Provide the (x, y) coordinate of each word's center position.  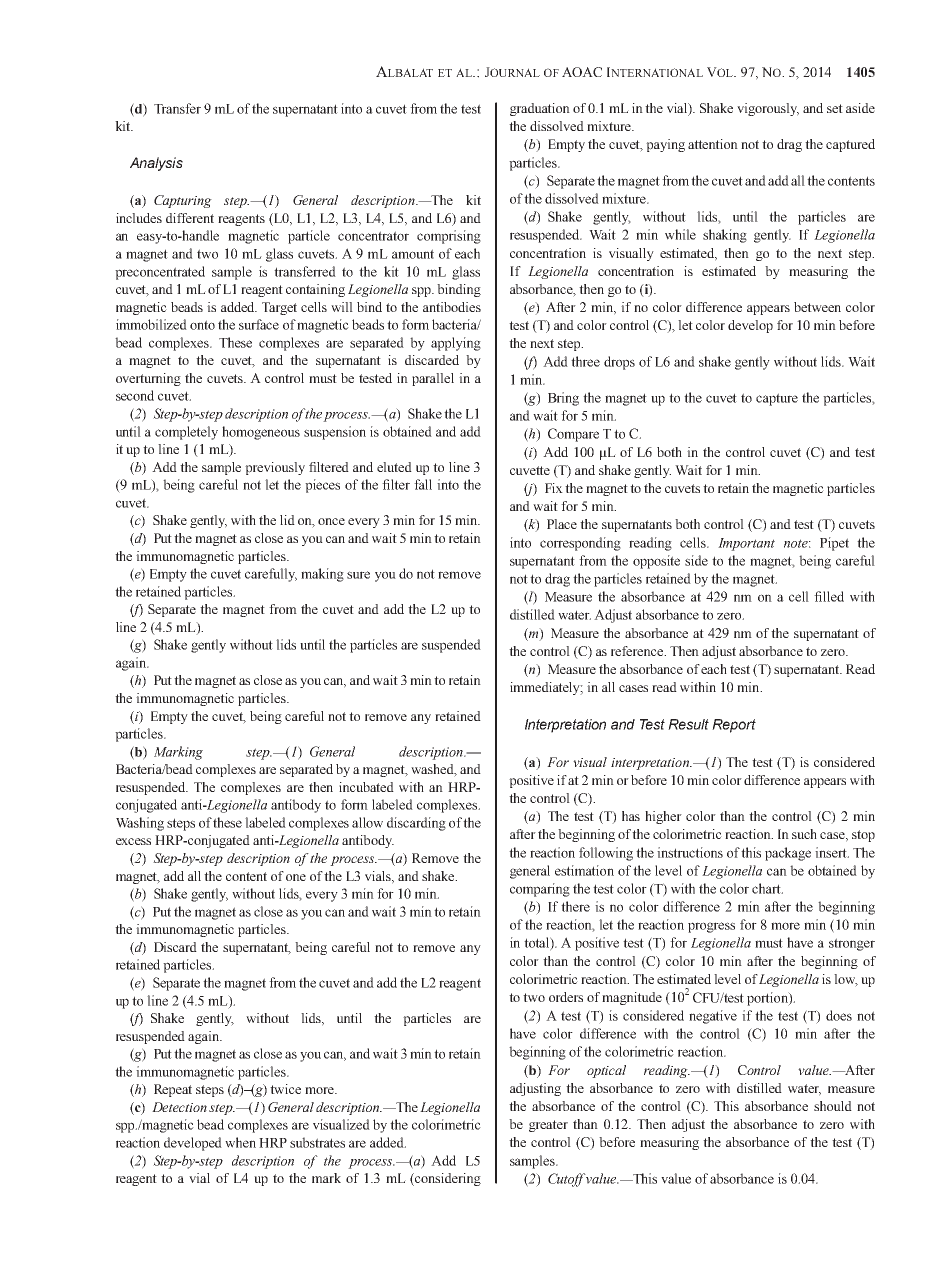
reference (638, 651)
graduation (540, 109)
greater (548, 1126)
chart (767, 888)
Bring (563, 399)
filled (829, 596)
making (322, 575)
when (240, 1142)
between (817, 307)
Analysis (156, 164)
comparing (540, 890)
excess (133, 841)
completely (186, 433)
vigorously (768, 109)
